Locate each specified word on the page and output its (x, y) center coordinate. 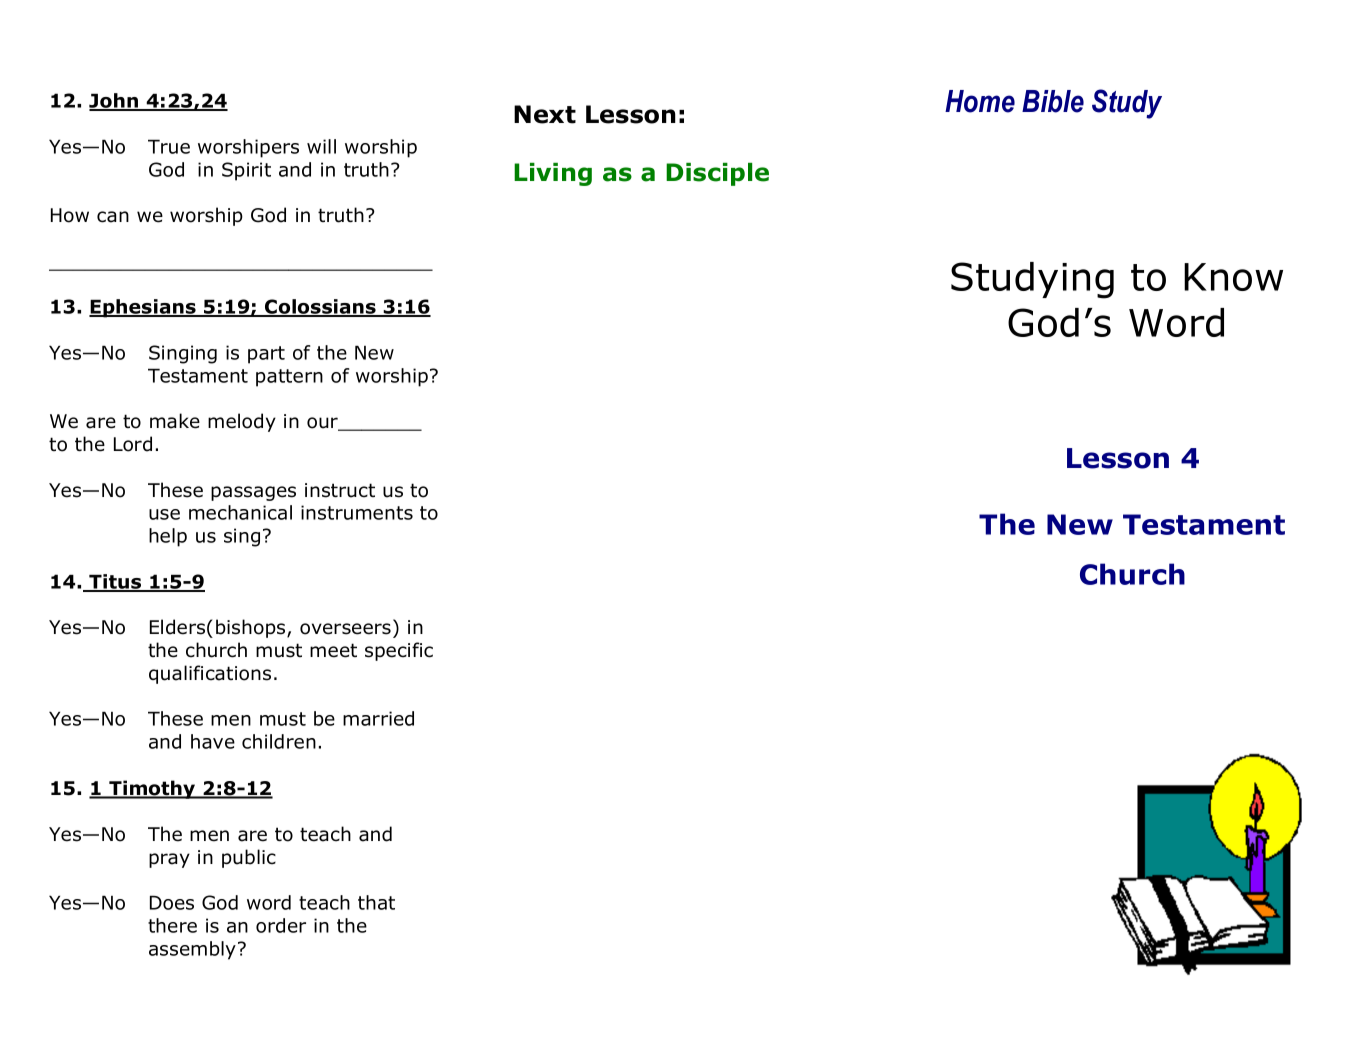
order (281, 925)
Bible (1053, 101)
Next (545, 114)
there (172, 925)
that (376, 902)
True (169, 146)
